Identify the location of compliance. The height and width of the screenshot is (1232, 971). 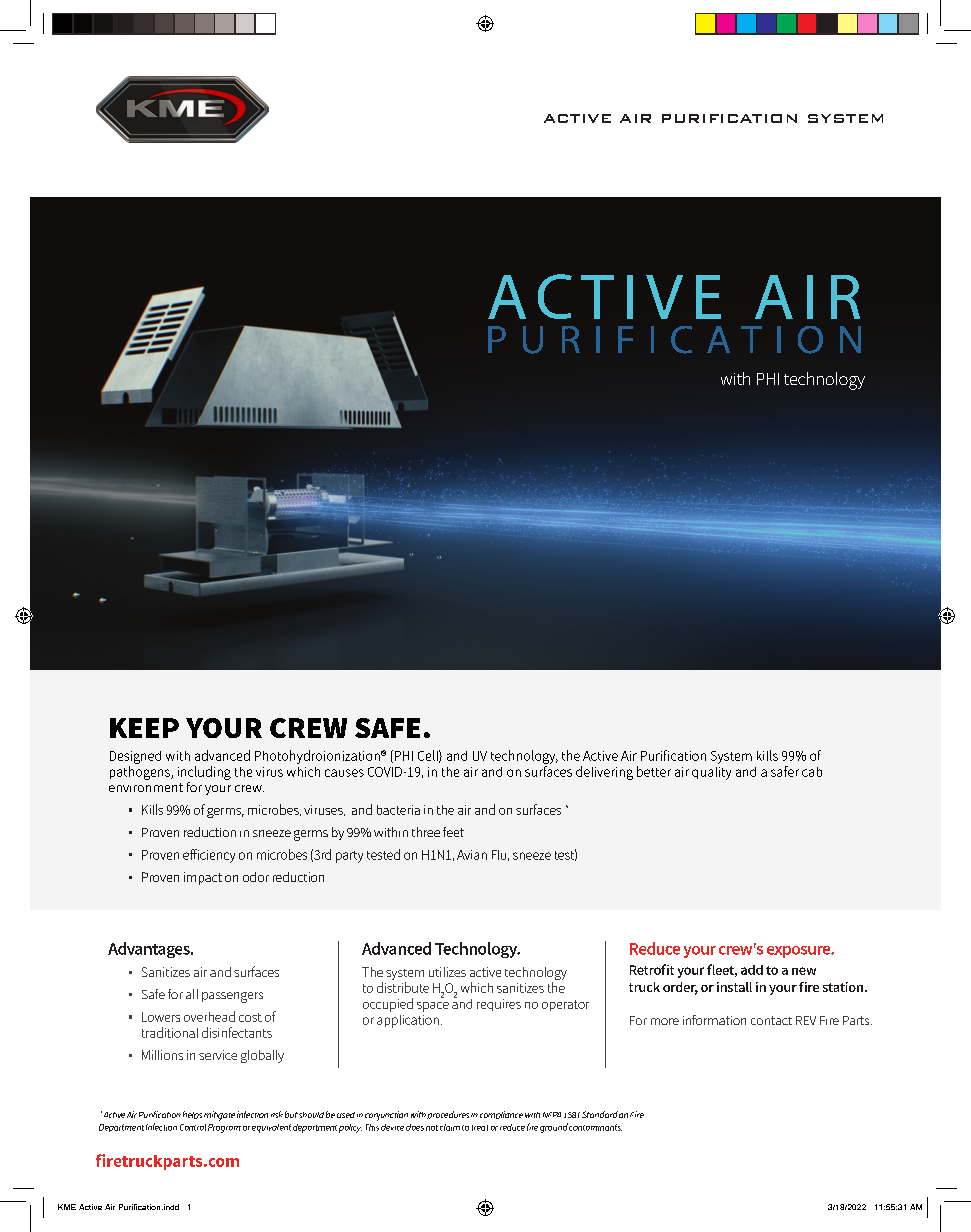
(501, 1115).
